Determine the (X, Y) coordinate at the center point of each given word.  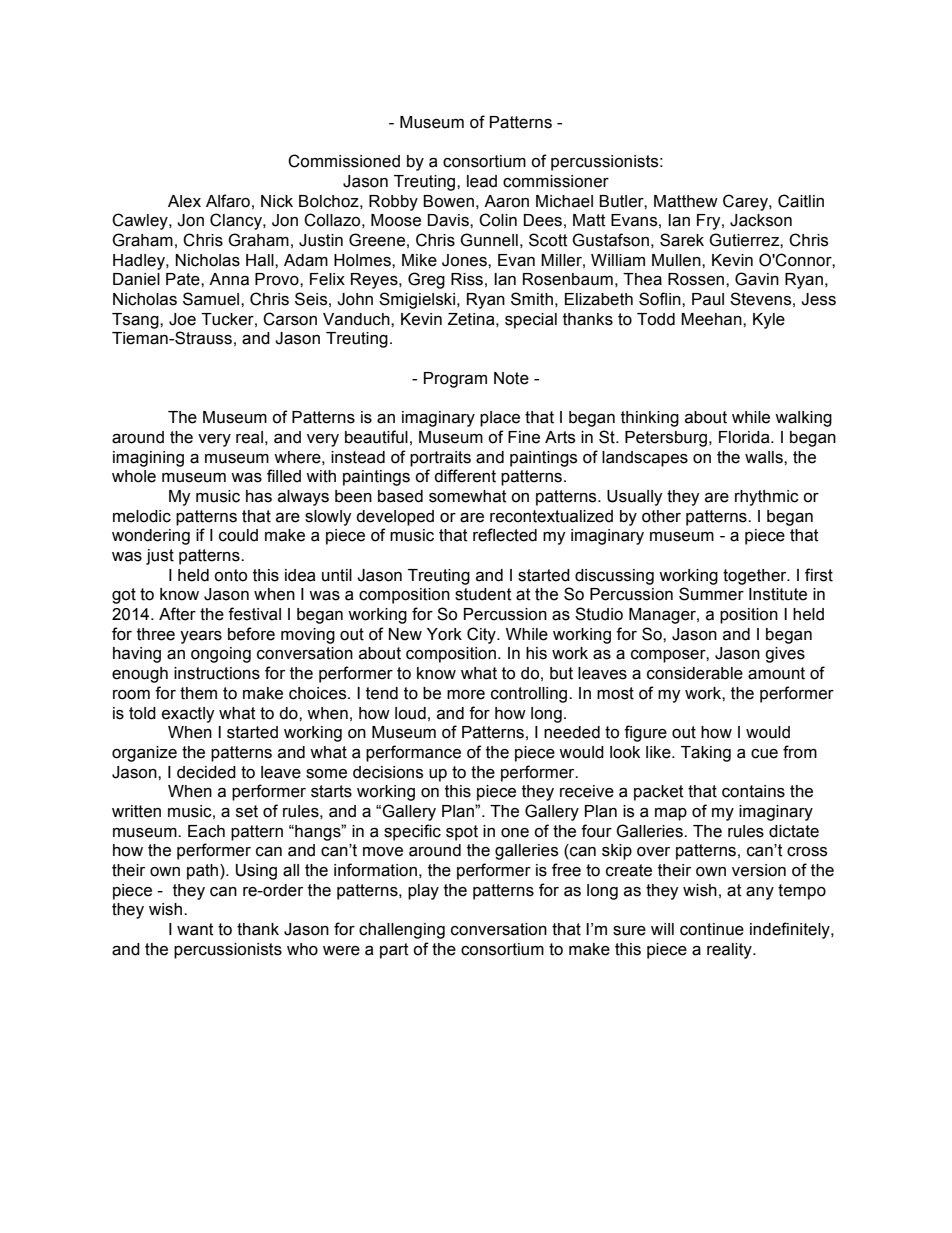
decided (206, 772)
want (195, 929)
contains (753, 791)
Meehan (712, 319)
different (465, 476)
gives (785, 655)
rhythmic (767, 498)
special (531, 321)
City (482, 635)
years (201, 637)
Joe (182, 319)
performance (413, 753)
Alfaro (228, 201)
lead (482, 181)
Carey (746, 202)
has (259, 496)
